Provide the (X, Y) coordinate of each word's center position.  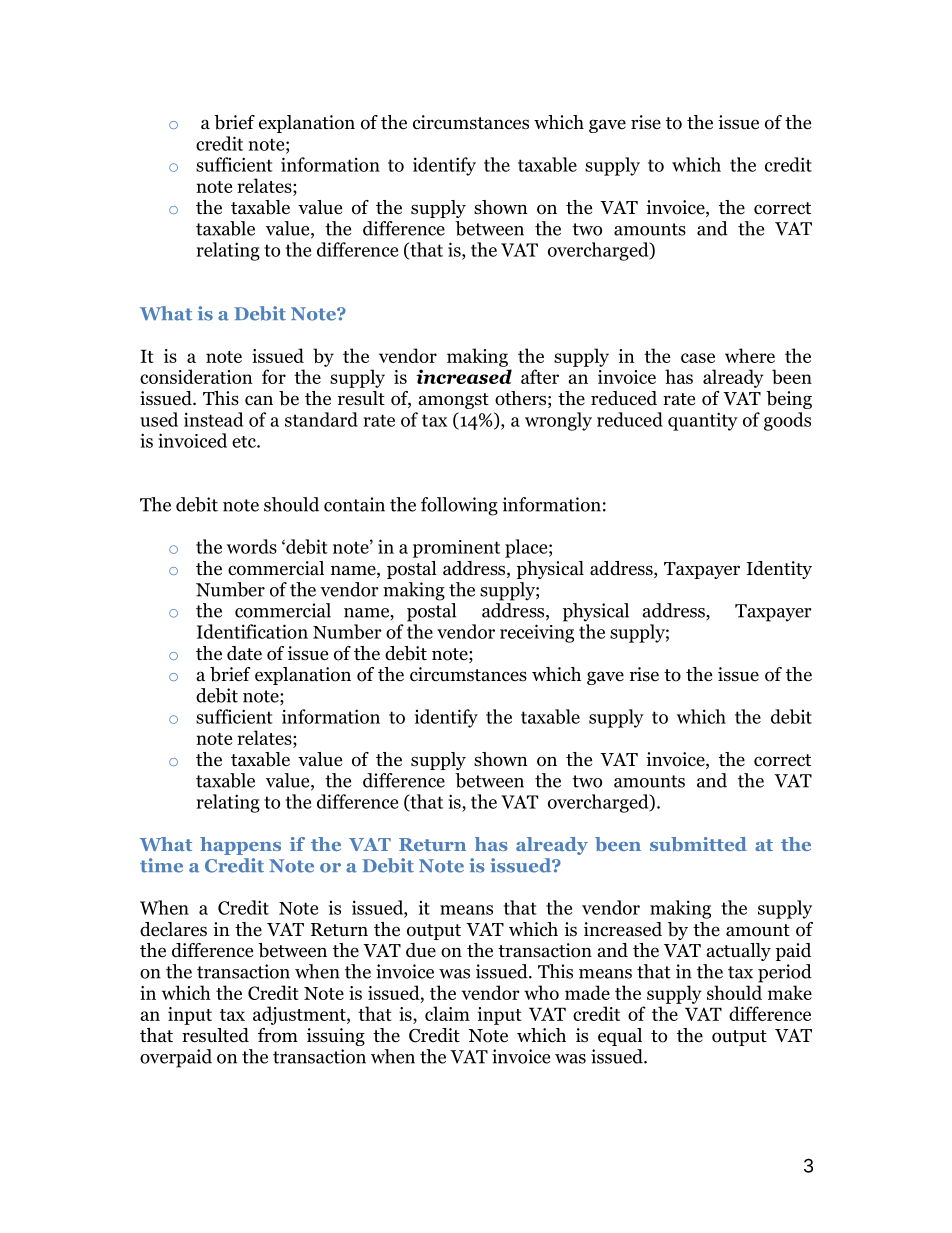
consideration (196, 376)
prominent (456, 549)
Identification (252, 631)
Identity (779, 570)
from (278, 1035)
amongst (454, 401)
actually (739, 952)
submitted (698, 844)
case (698, 358)
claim (447, 1013)
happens (240, 846)
